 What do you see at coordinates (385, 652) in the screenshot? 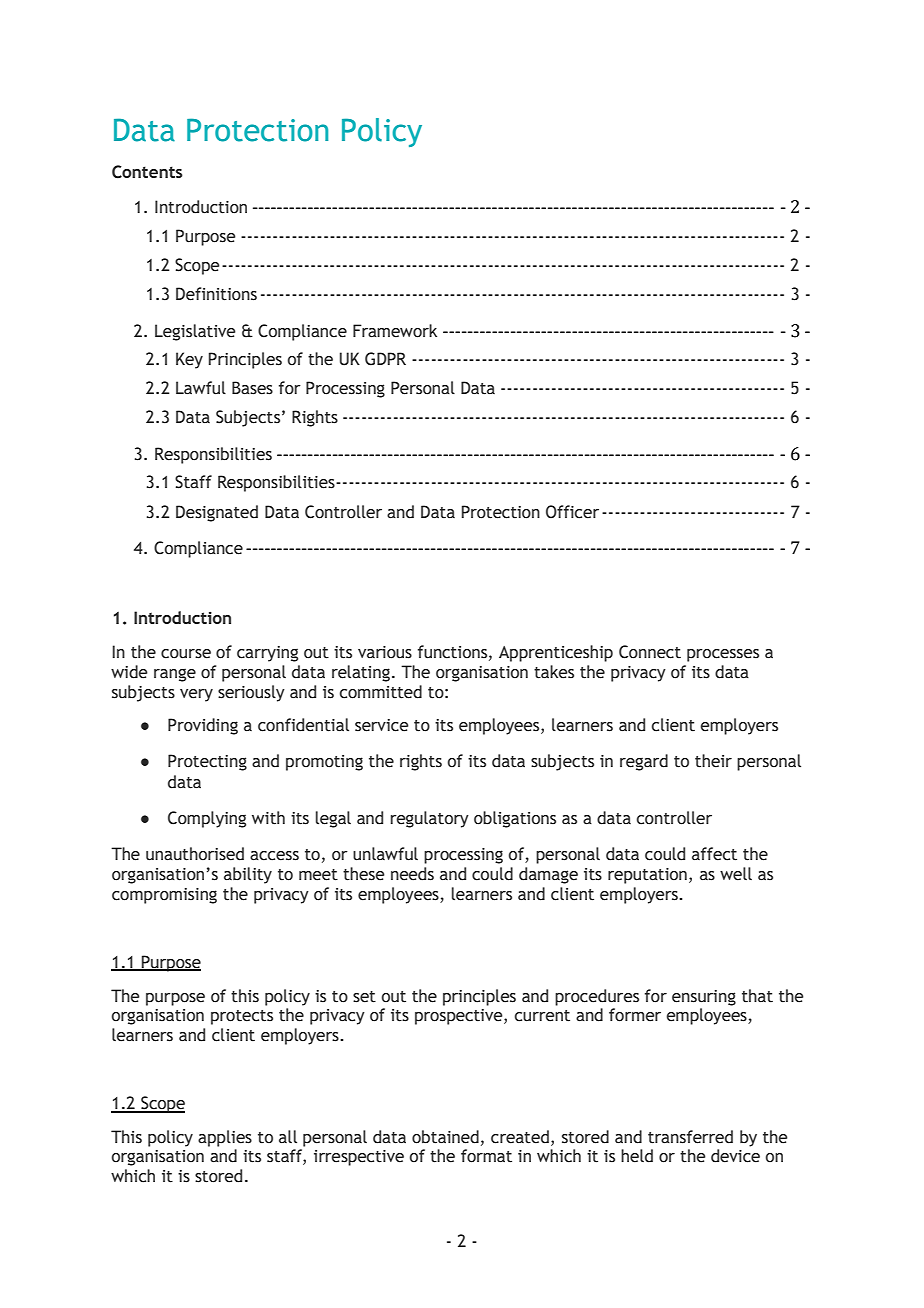
I see `various` at bounding box center [385, 652].
